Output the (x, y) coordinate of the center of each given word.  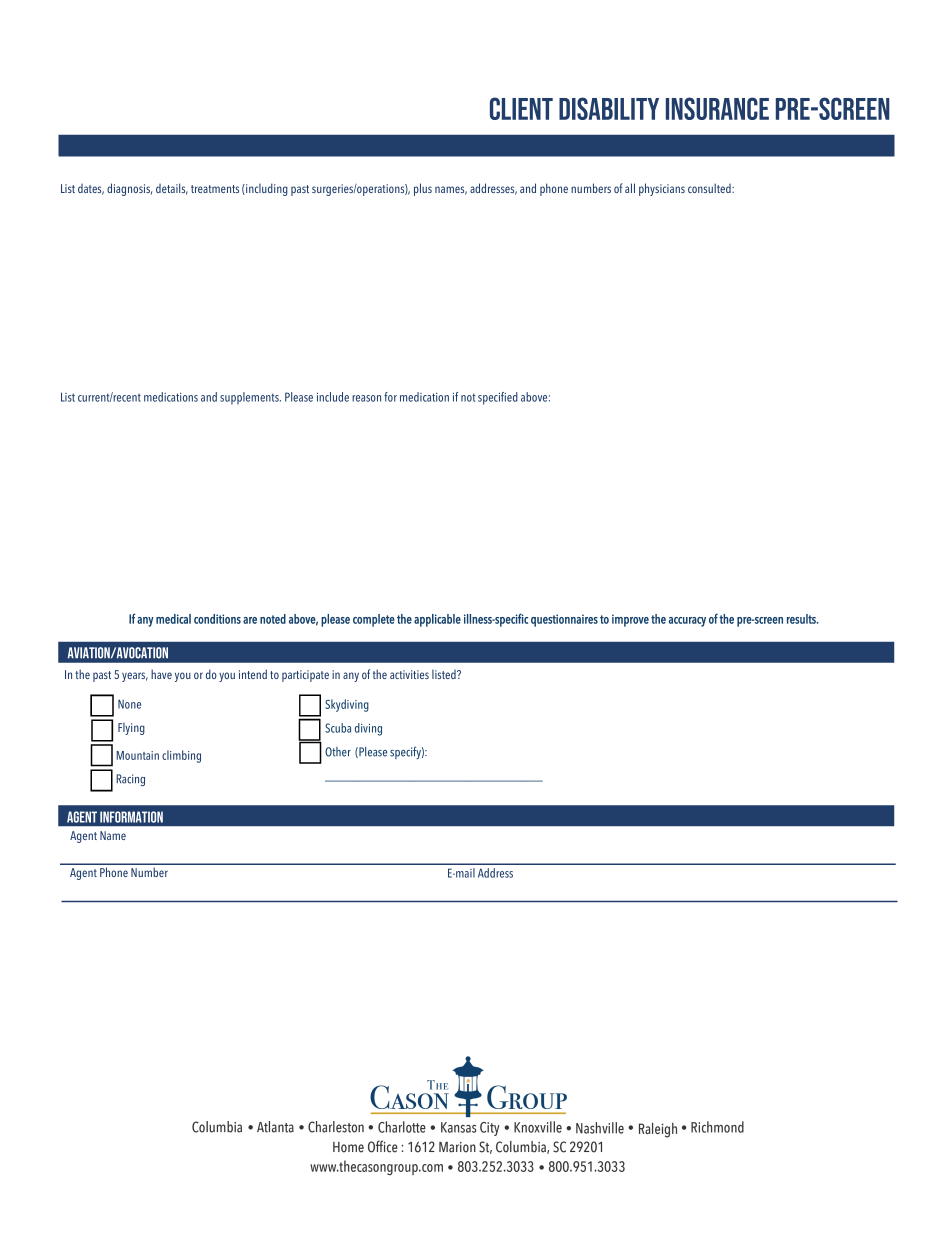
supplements (250, 398)
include (333, 397)
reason (366, 398)
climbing (181, 756)
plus (423, 189)
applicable (437, 620)
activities (409, 674)
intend (253, 674)
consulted (710, 188)
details (172, 189)
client (521, 108)
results (802, 619)
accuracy (687, 622)
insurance (717, 108)
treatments (215, 189)
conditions (217, 619)
